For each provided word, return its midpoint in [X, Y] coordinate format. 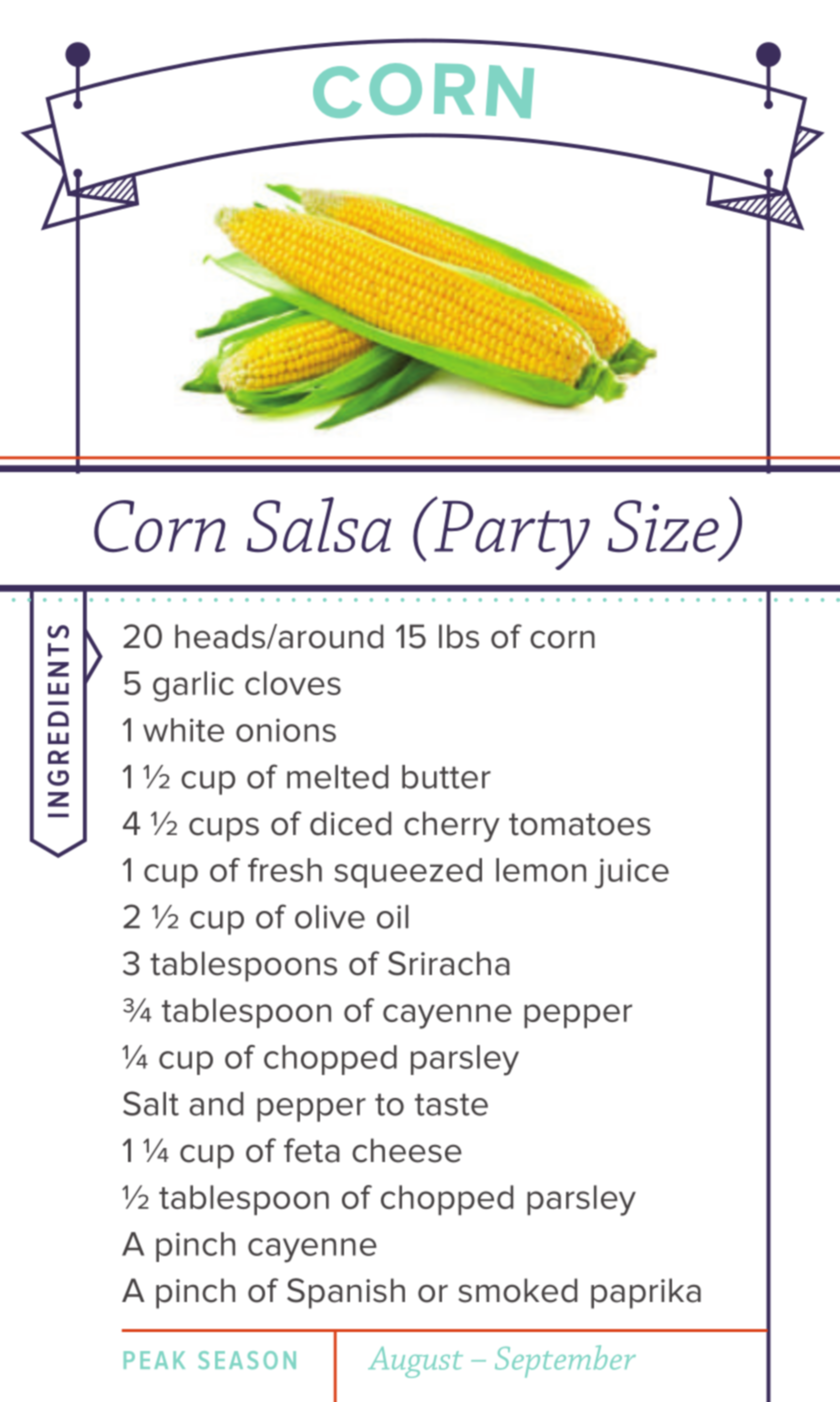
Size [663, 526]
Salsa [319, 525]
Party [511, 534]
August [415, 1362]
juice [632, 873]
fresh [285, 870]
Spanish [346, 1293]
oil [392, 917]
